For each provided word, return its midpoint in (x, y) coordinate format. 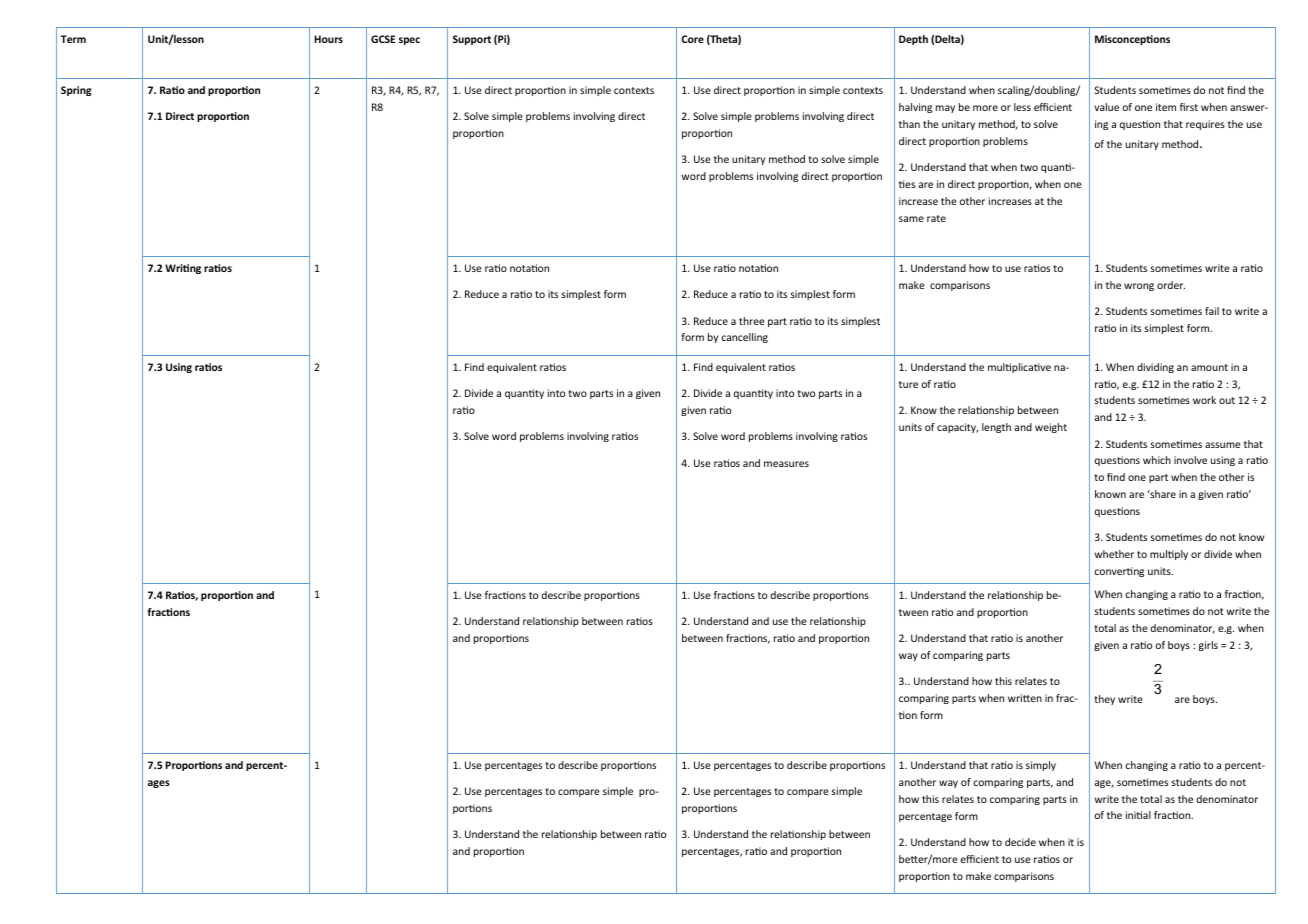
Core (692, 39)
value (1106, 107)
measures (786, 464)
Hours (329, 39)
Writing (183, 269)
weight (1051, 428)
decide (1020, 842)
